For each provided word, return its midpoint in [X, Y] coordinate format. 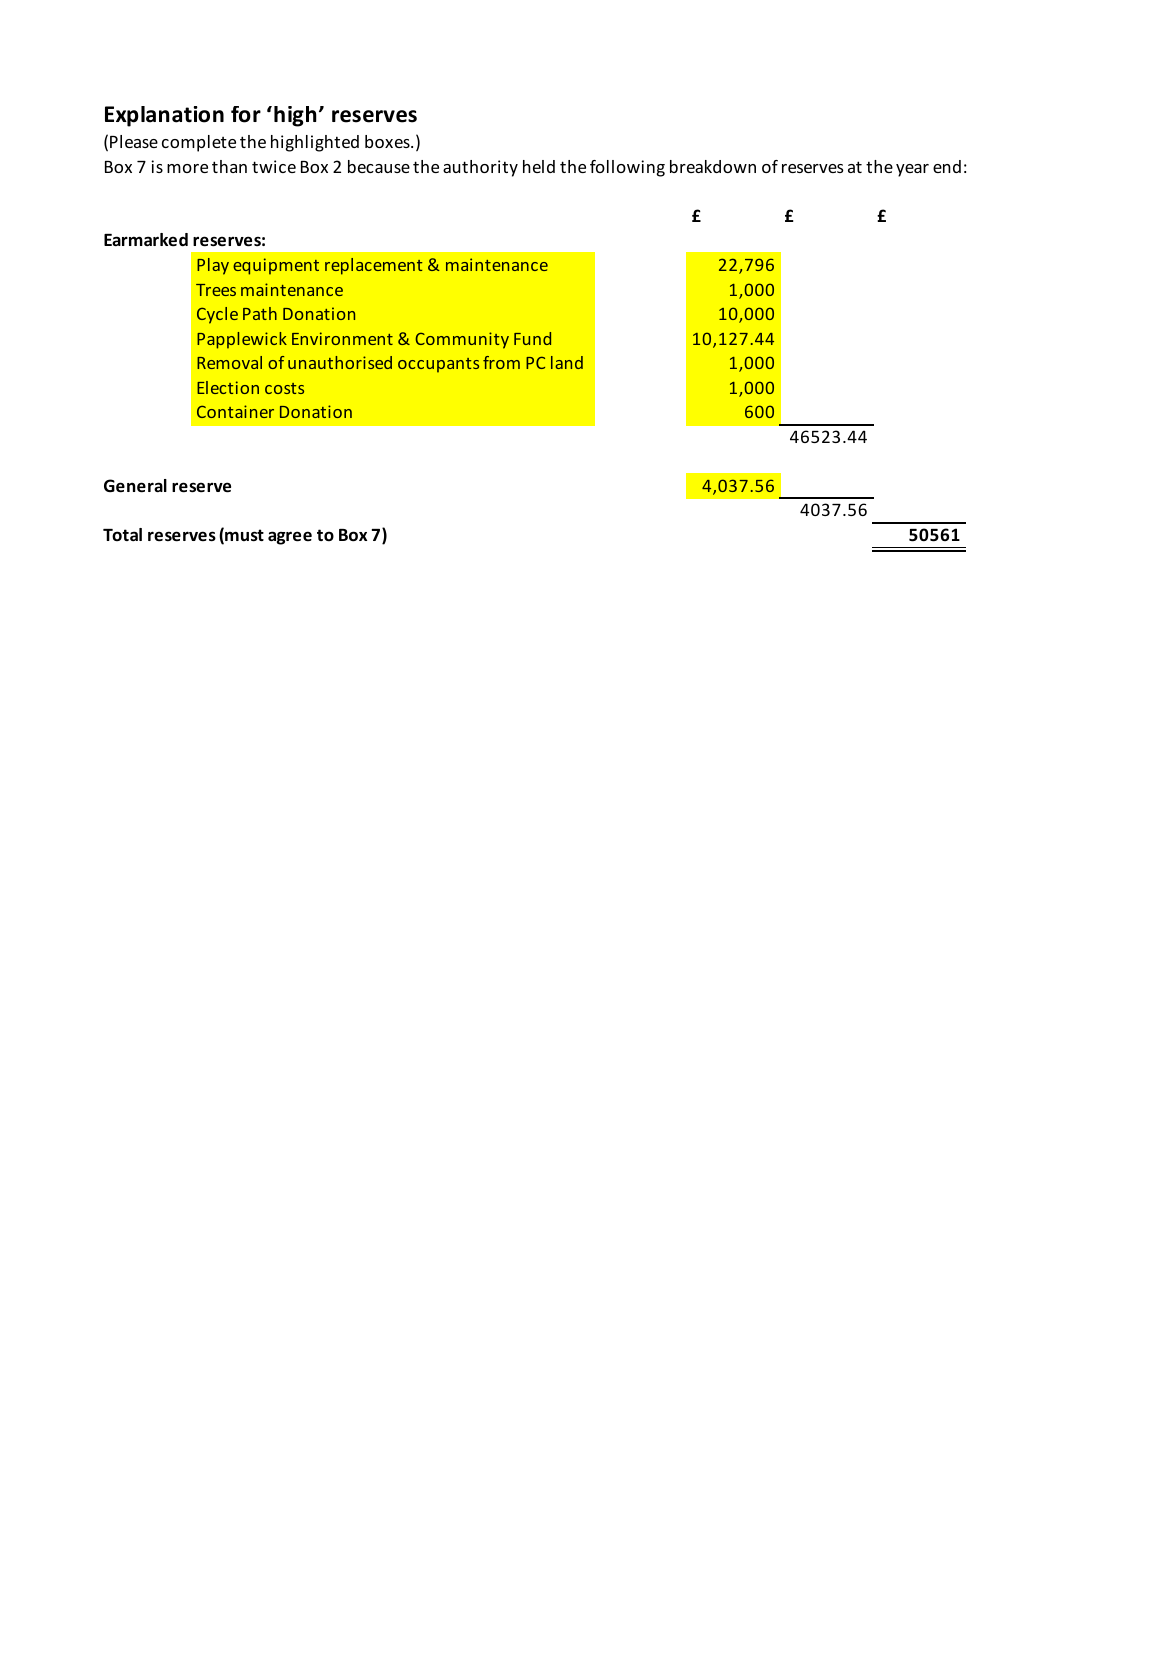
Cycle [217, 315]
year [912, 170]
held [539, 166]
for [246, 114]
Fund [532, 338]
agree [290, 538]
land [567, 362]
